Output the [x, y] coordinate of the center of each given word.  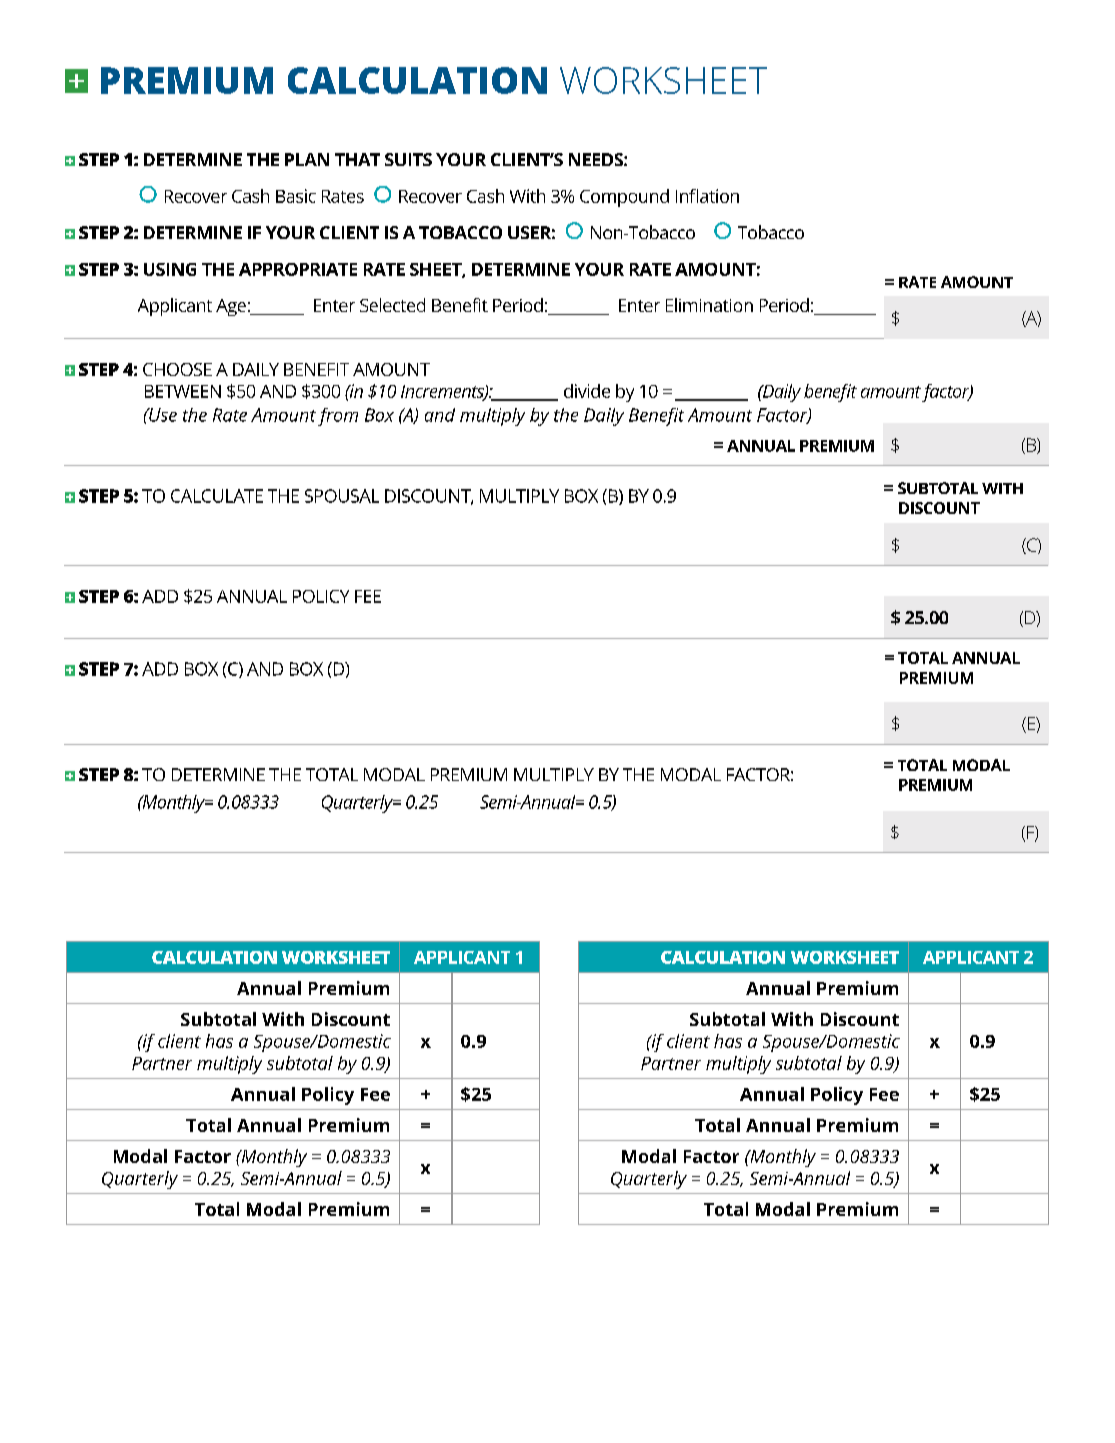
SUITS [408, 159]
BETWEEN [183, 391]
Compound [624, 198]
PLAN [307, 159]
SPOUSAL [342, 496]
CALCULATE [217, 496]
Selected [392, 305]
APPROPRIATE [298, 269]
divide [587, 391]
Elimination [709, 305]
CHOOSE [177, 369]
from [338, 417]
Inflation [707, 196]
